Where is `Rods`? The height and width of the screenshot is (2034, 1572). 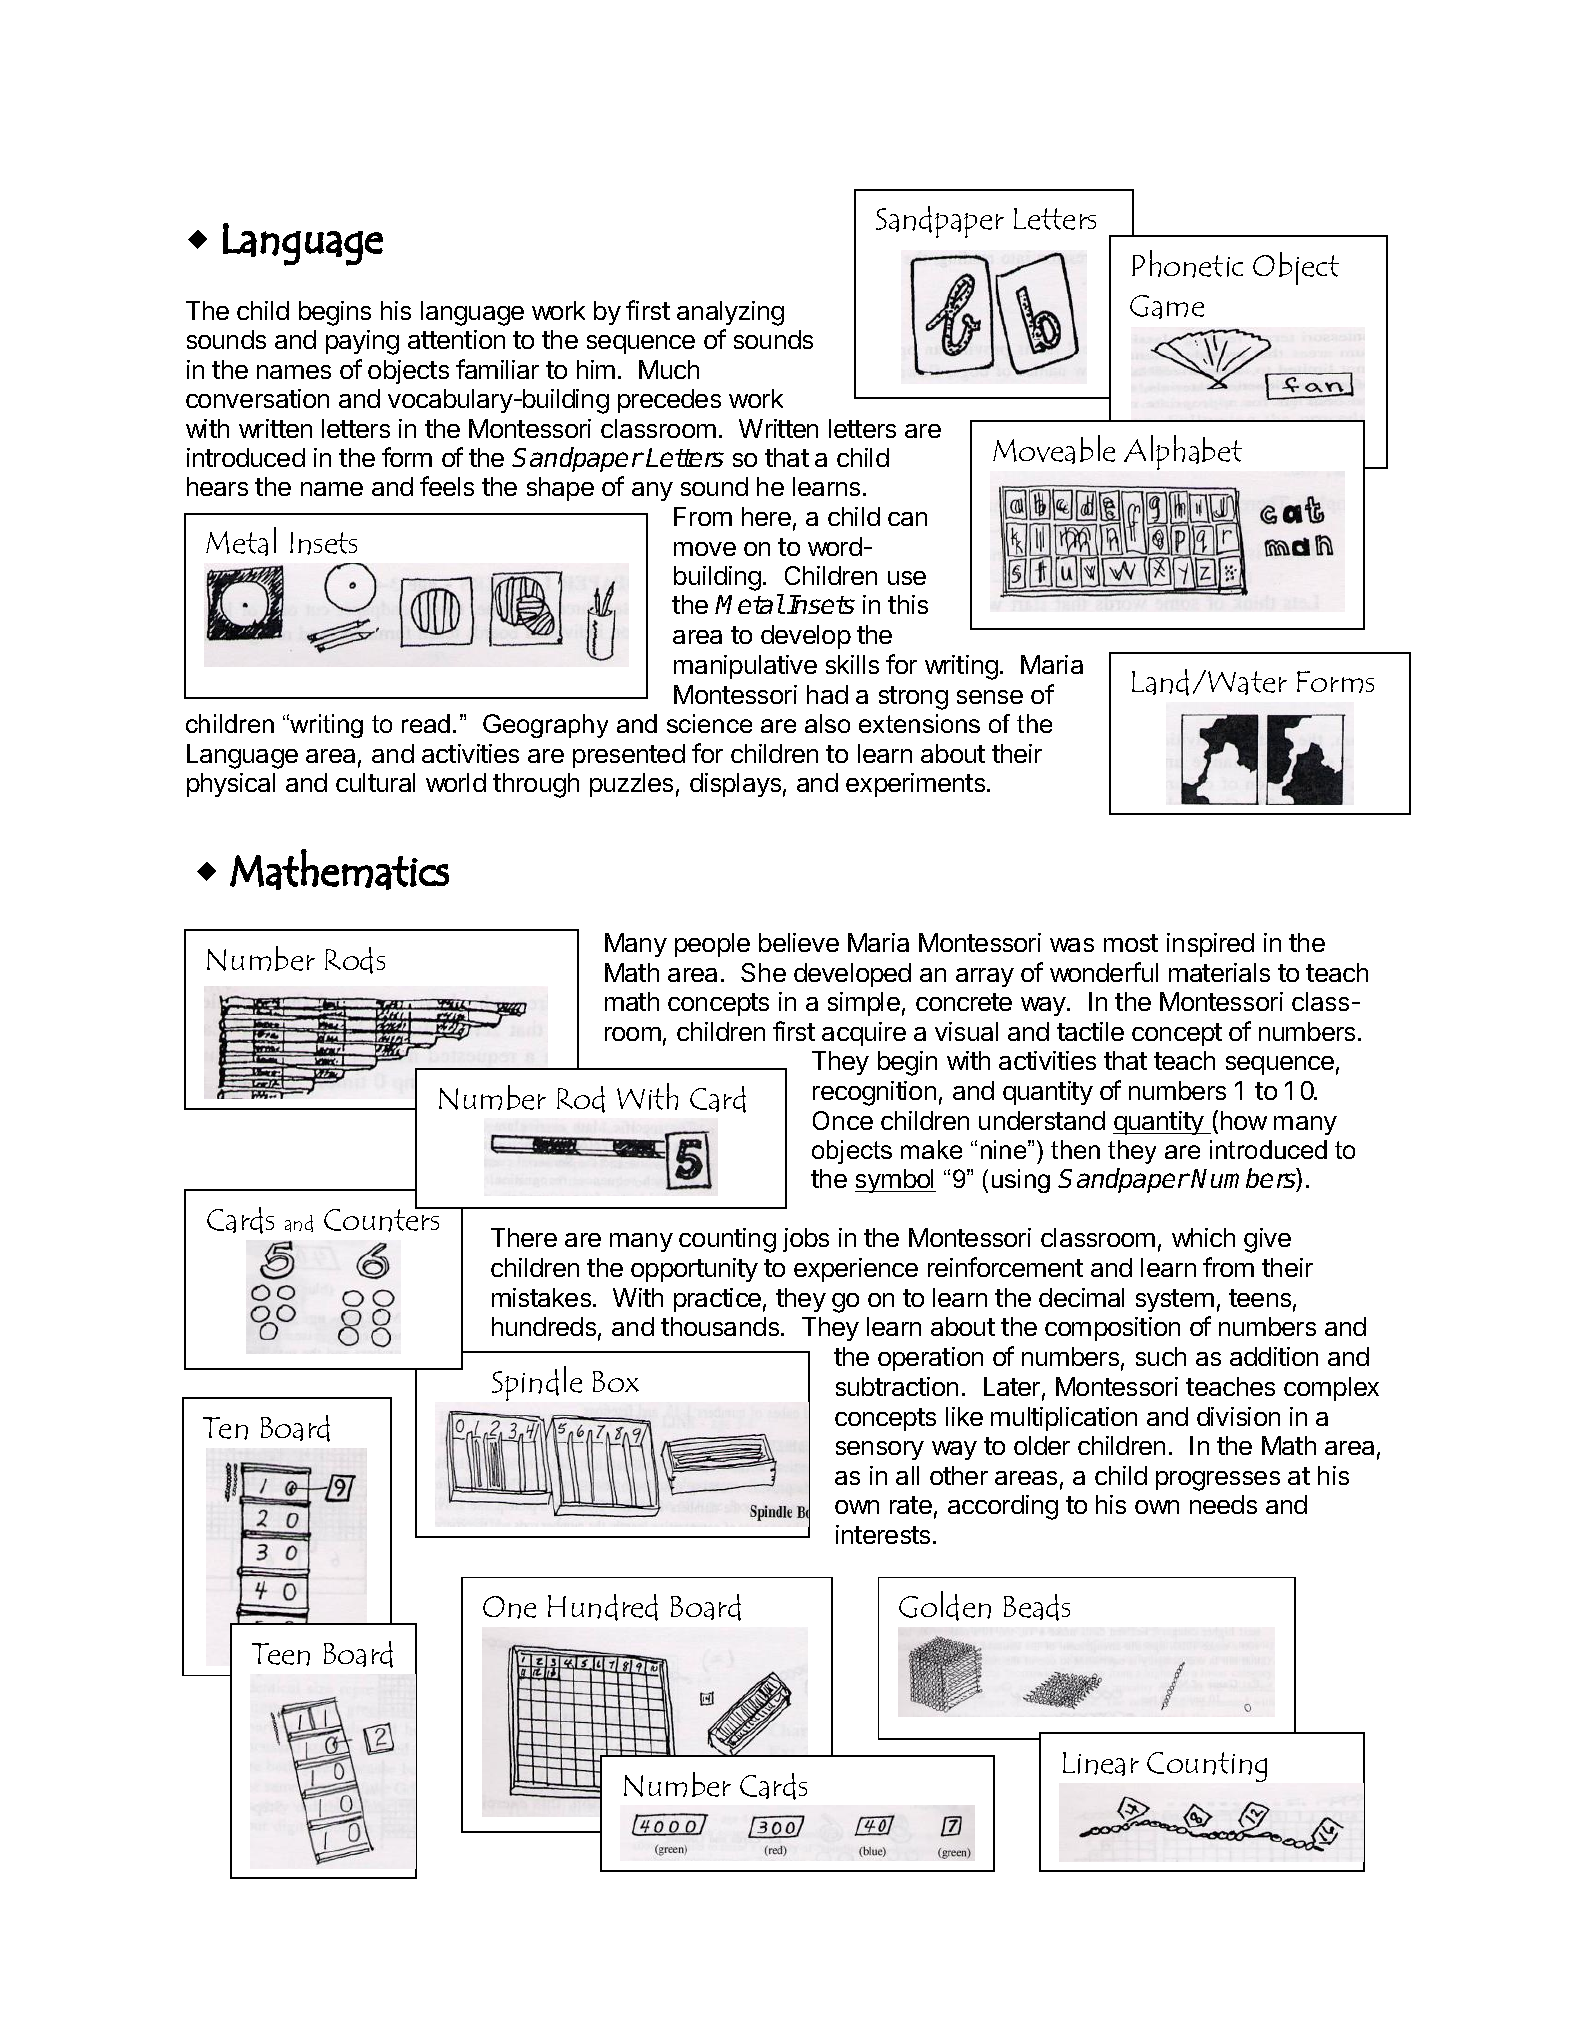
Rods is located at coordinates (355, 960).
